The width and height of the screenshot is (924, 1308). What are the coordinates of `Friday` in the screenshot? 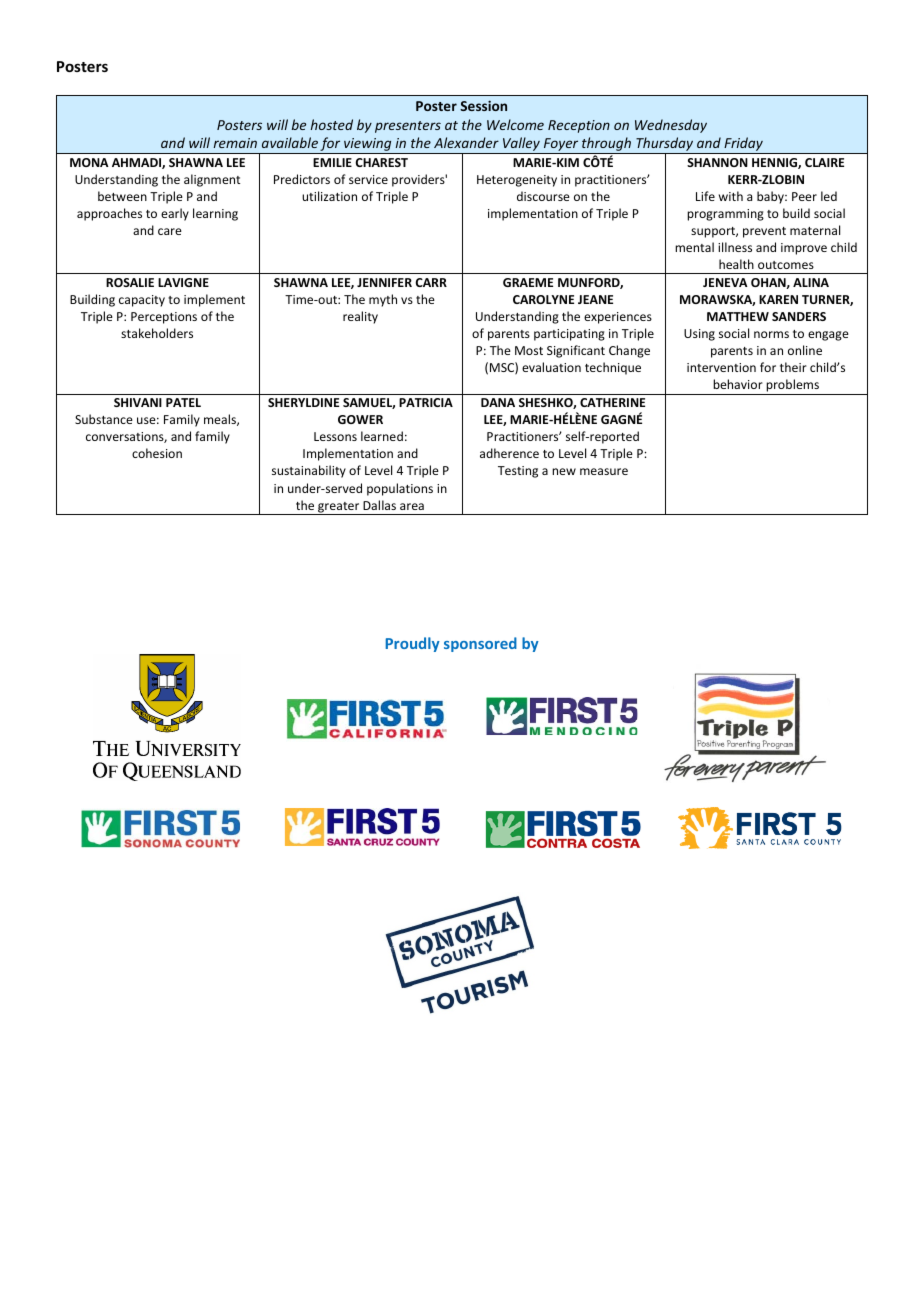 It's located at (743, 145).
